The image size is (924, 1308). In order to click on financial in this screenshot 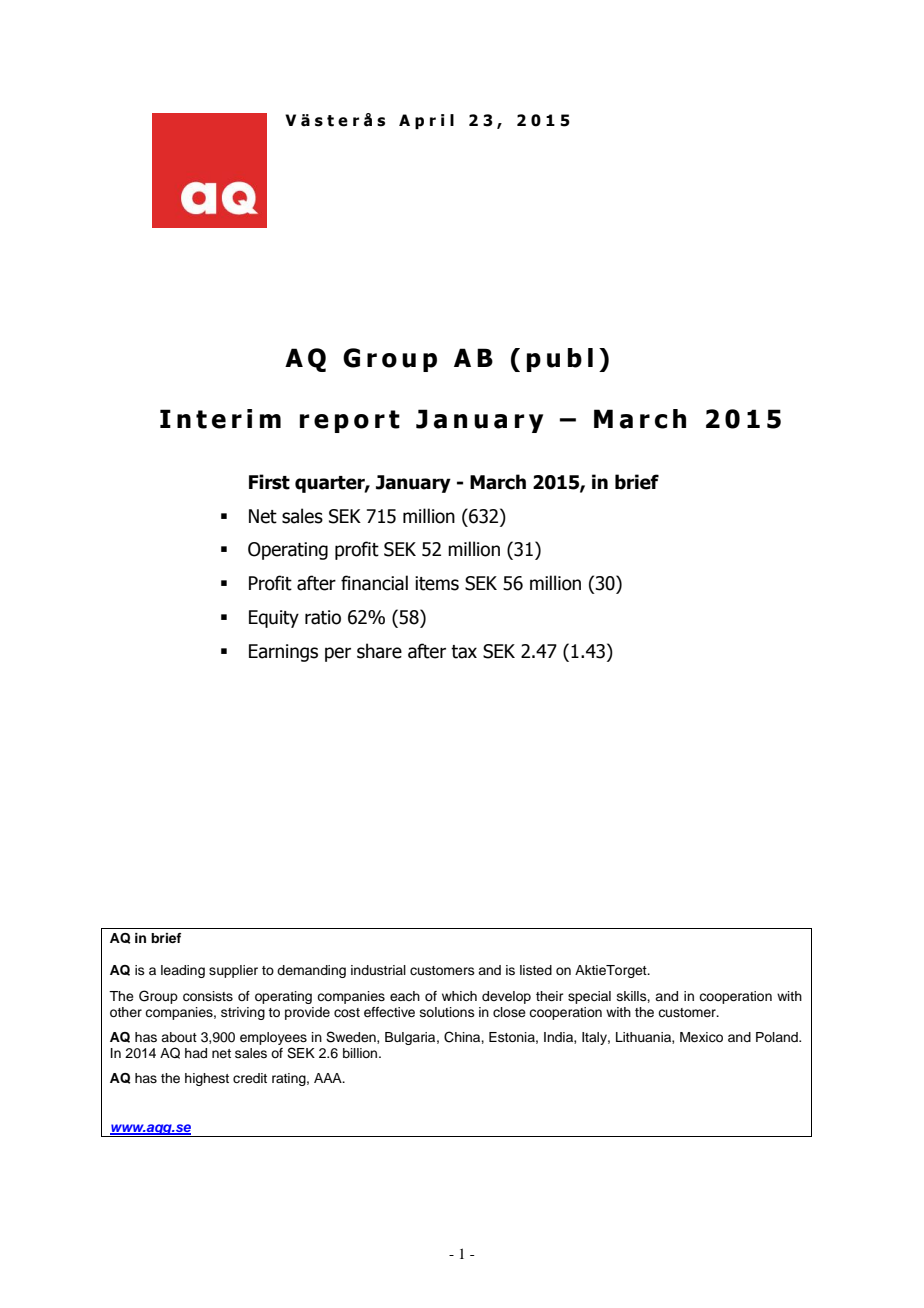, I will do `click(374, 583)`.
